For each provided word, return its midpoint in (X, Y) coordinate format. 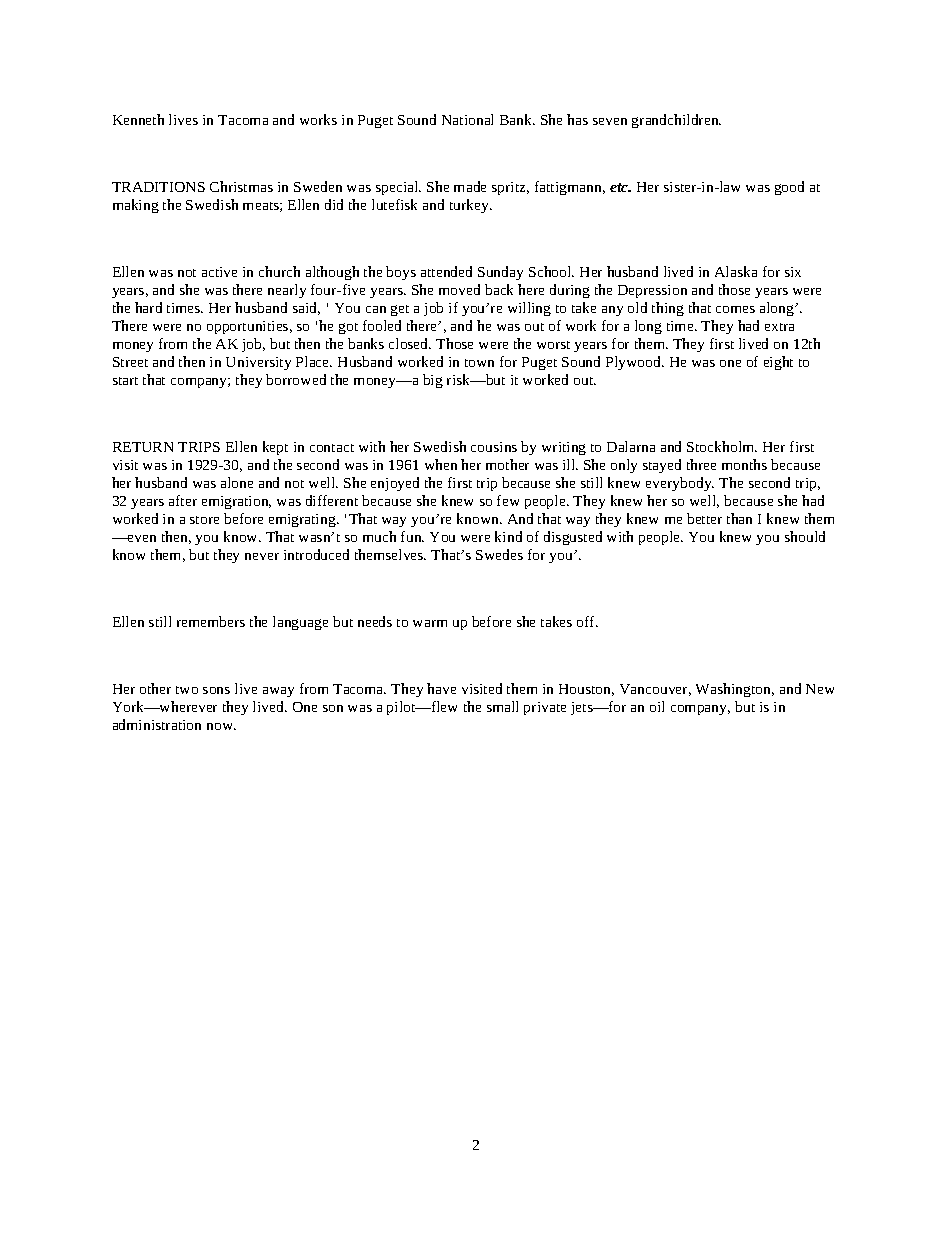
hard (148, 307)
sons (216, 690)
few (508, 500)
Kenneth (138, 119)
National (467, 119)
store (204, 520)
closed (410, 343)
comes (735, 309)
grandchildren (676, 121)
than (739, 518)
